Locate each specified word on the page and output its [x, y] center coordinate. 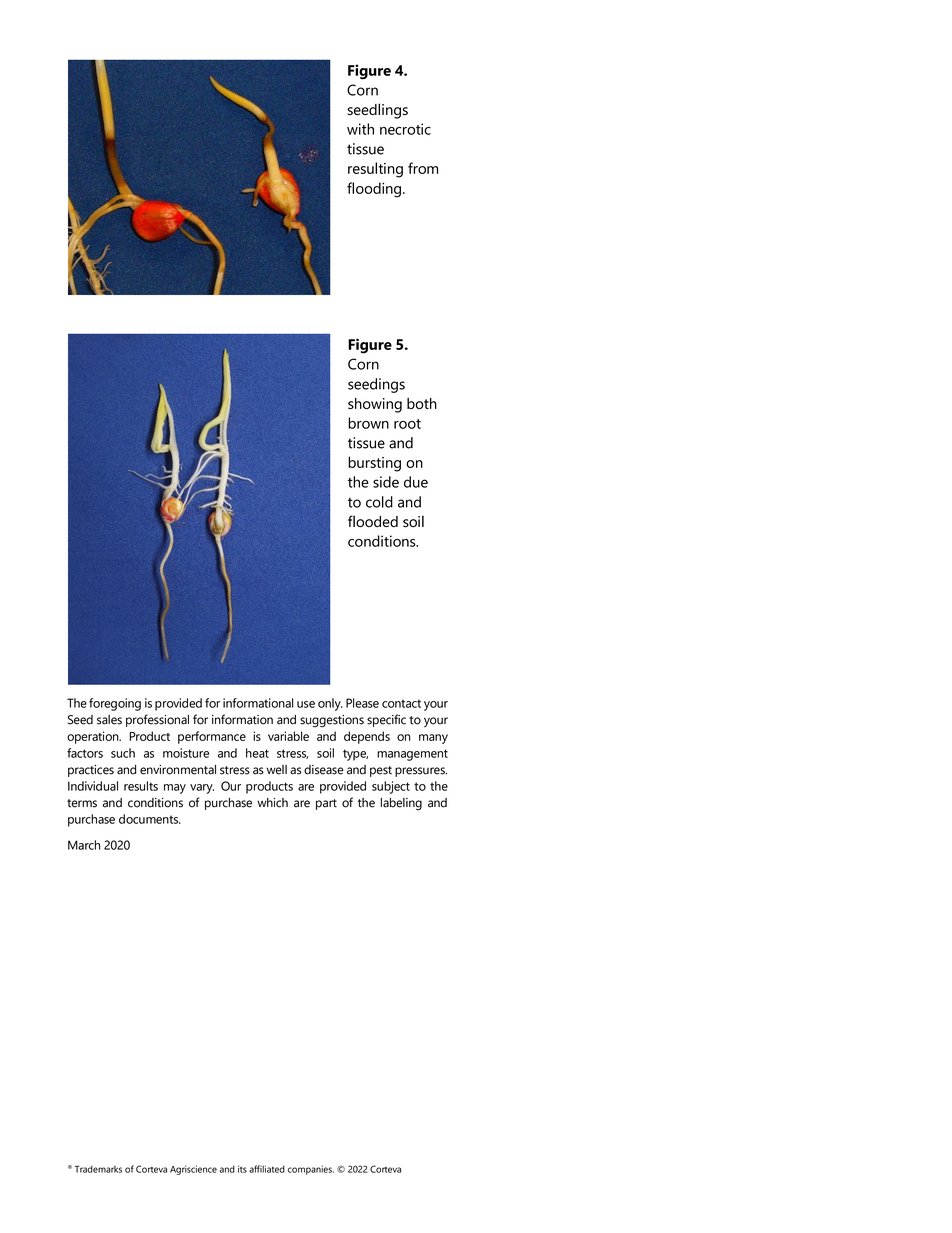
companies [311, 1170]
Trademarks [98, 1169]
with [360, 129]
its [242, 1169]
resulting [375, 170]
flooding [374, 190]
